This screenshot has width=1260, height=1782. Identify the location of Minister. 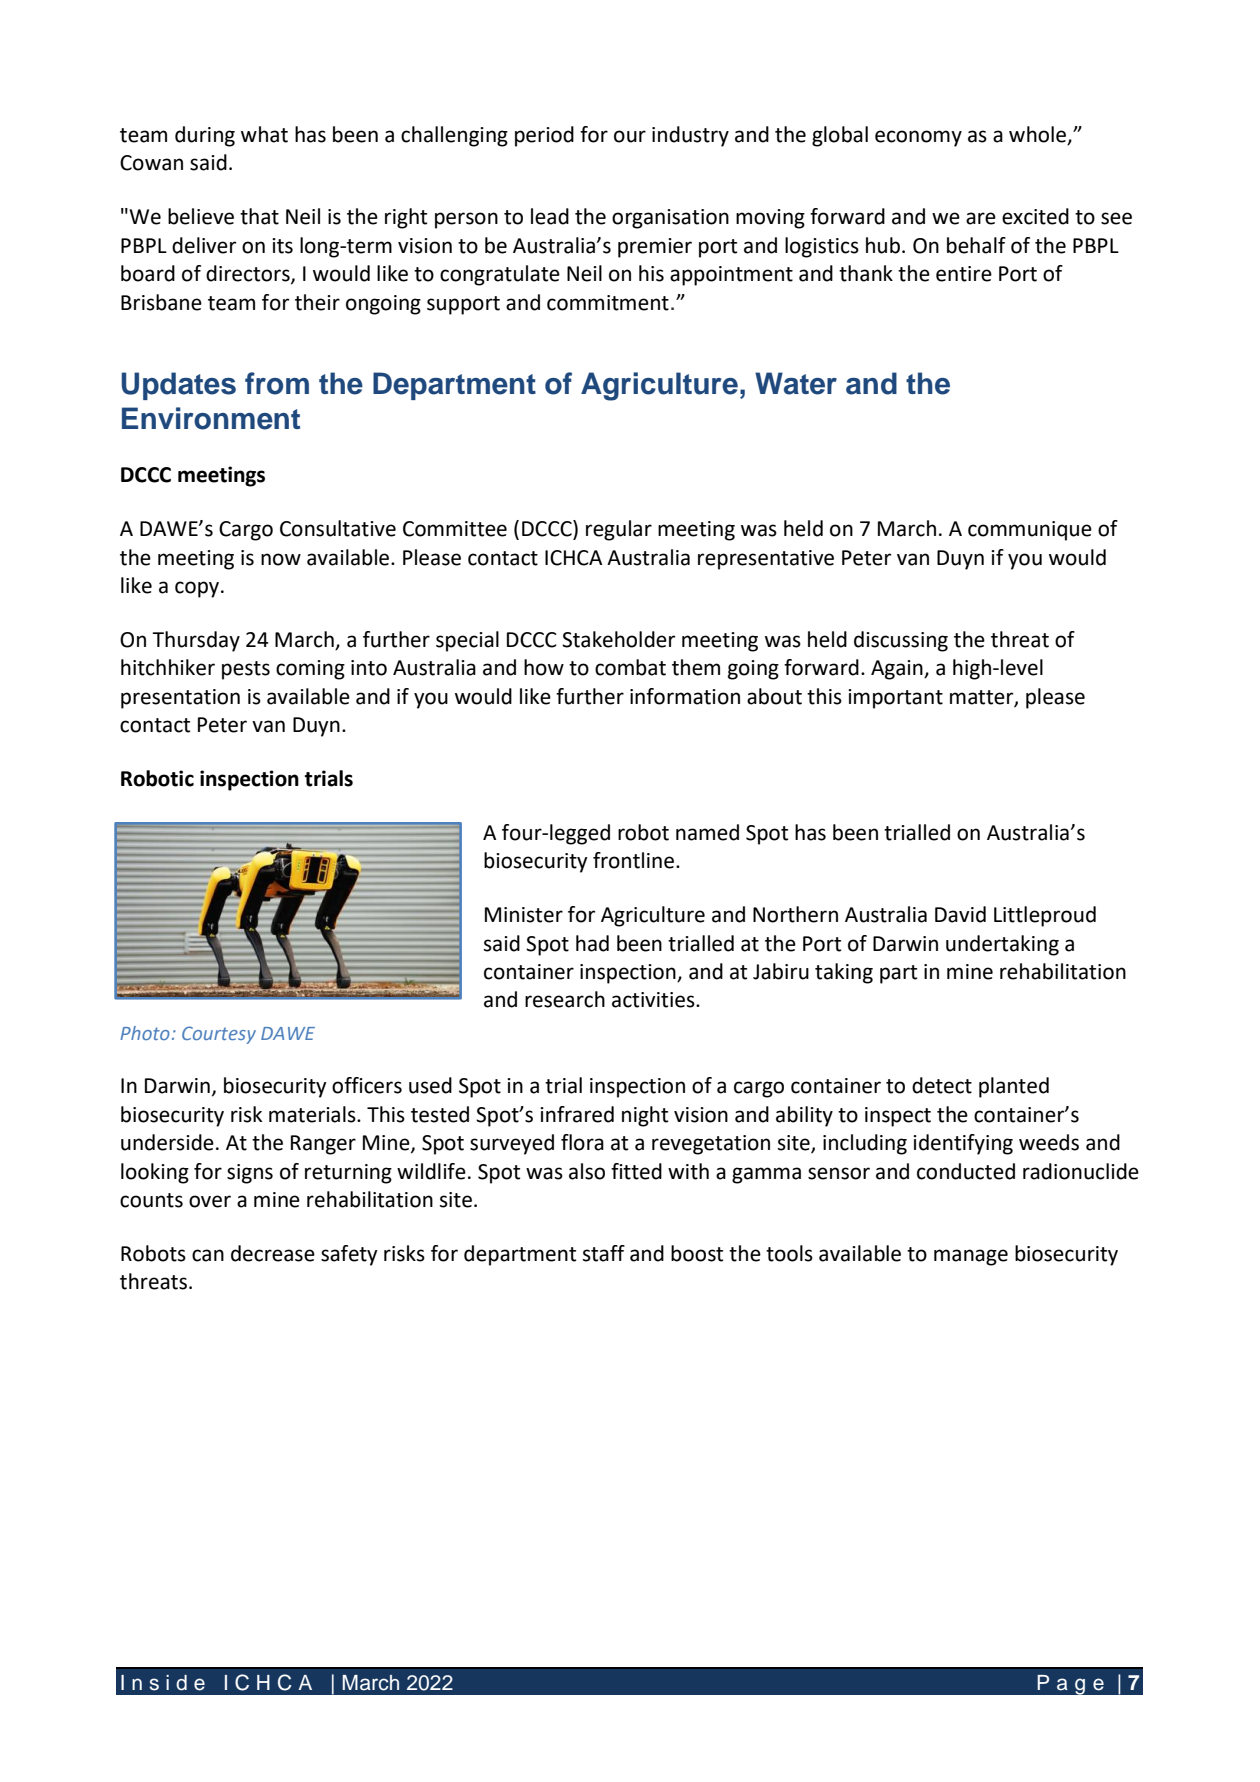
(524, 915).
